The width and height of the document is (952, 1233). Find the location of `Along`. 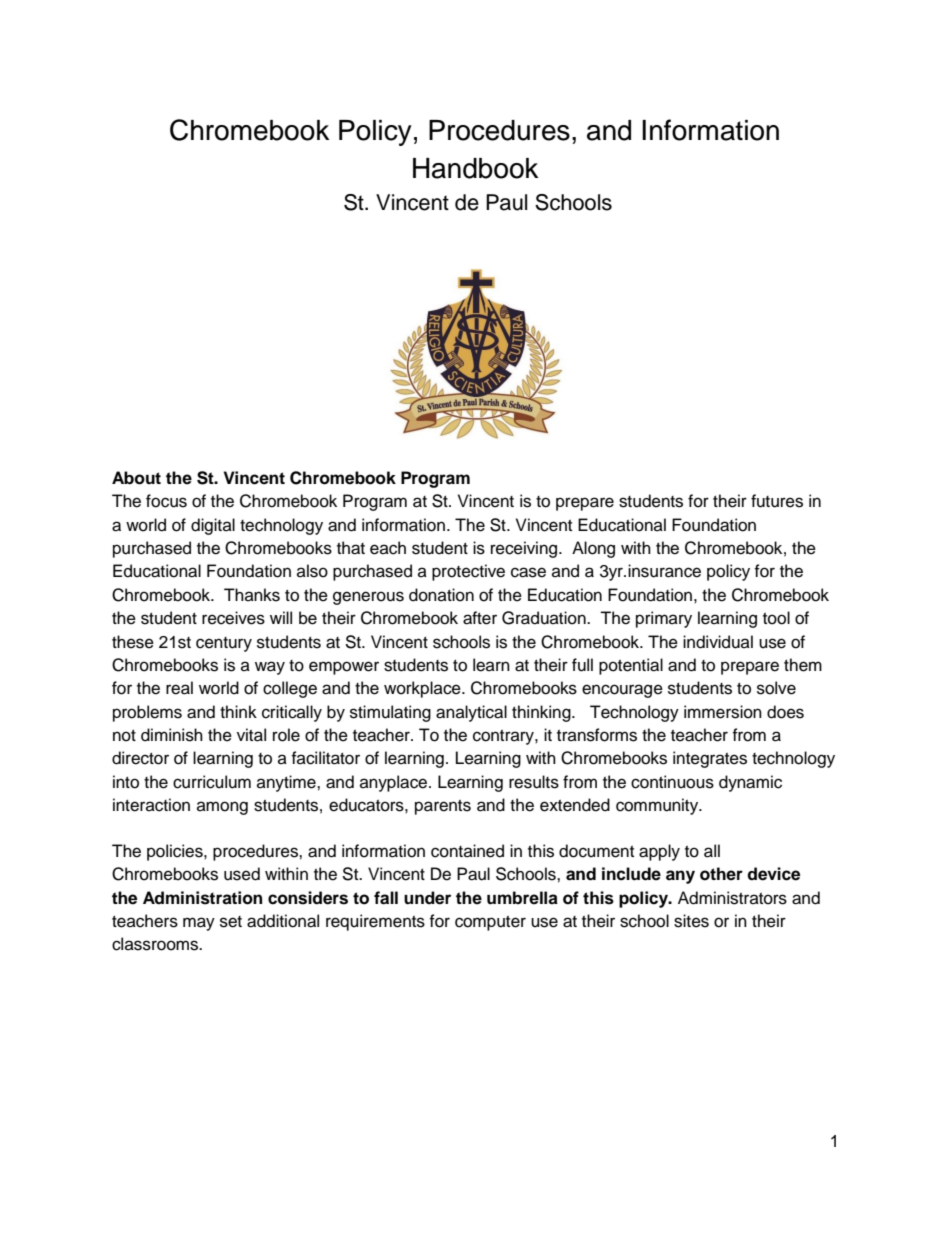

Along is located at coordinates (593, 549).
